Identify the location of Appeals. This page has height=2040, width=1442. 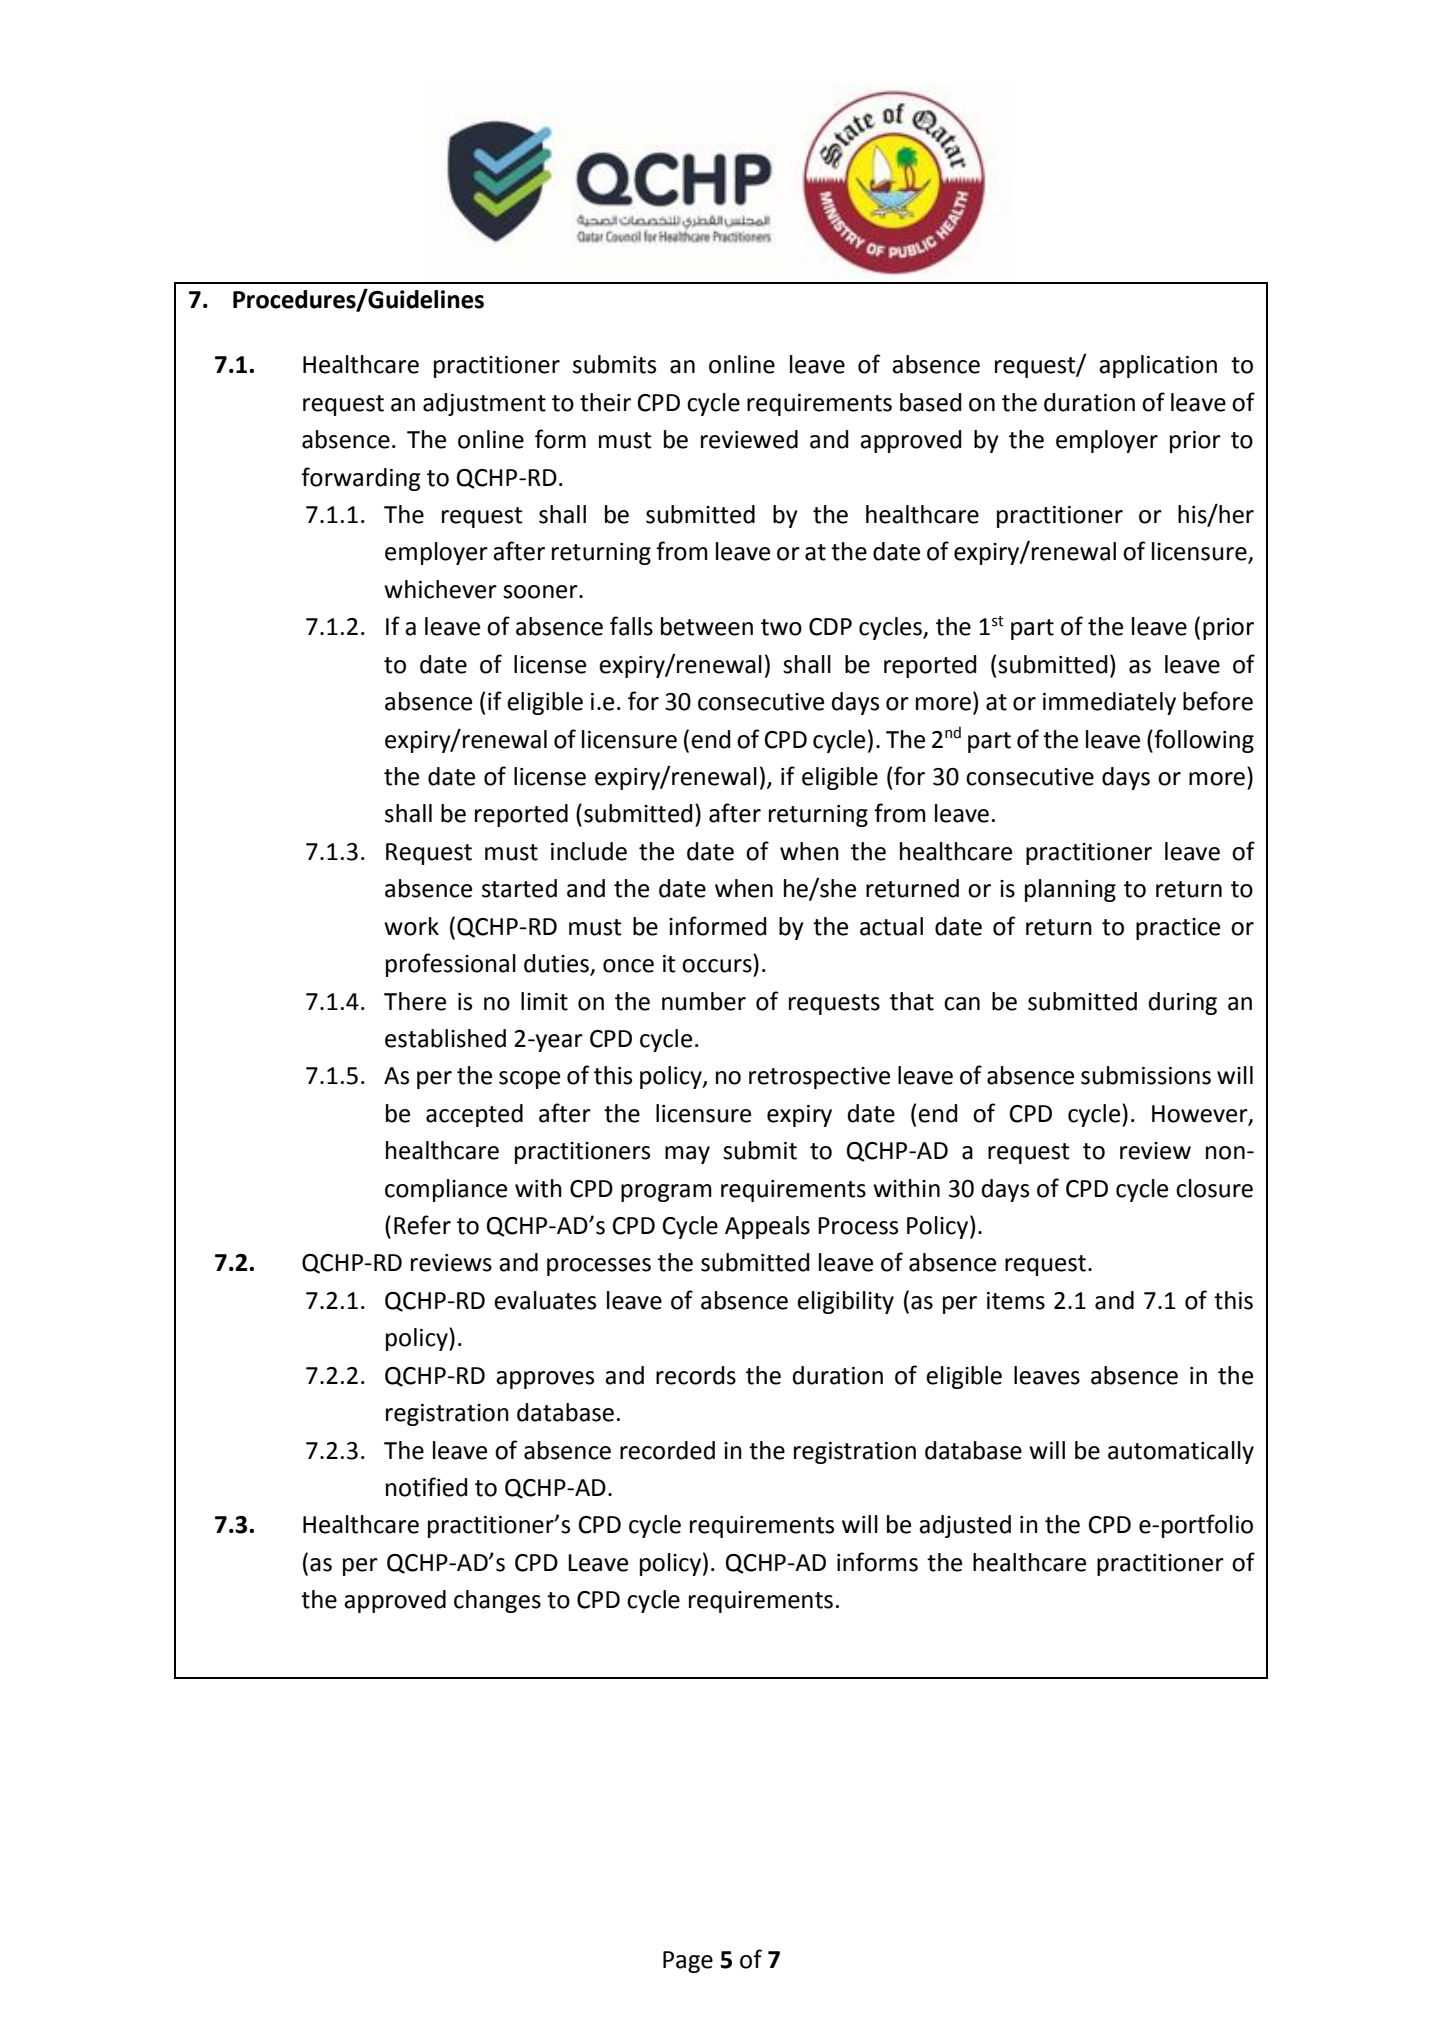
(767, 1227).
